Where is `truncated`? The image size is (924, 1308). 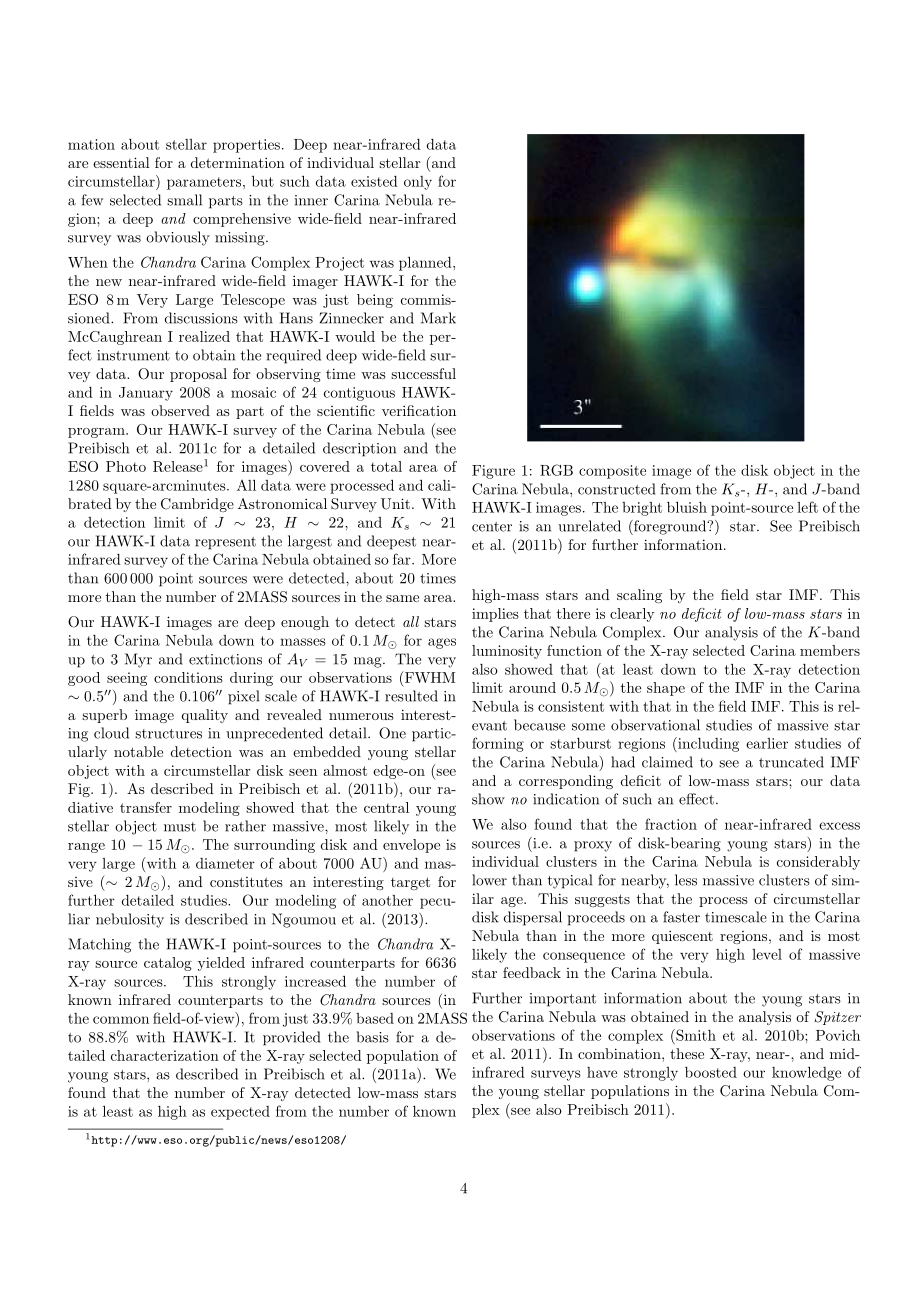 truncated is located at coordinates (791, 762).
